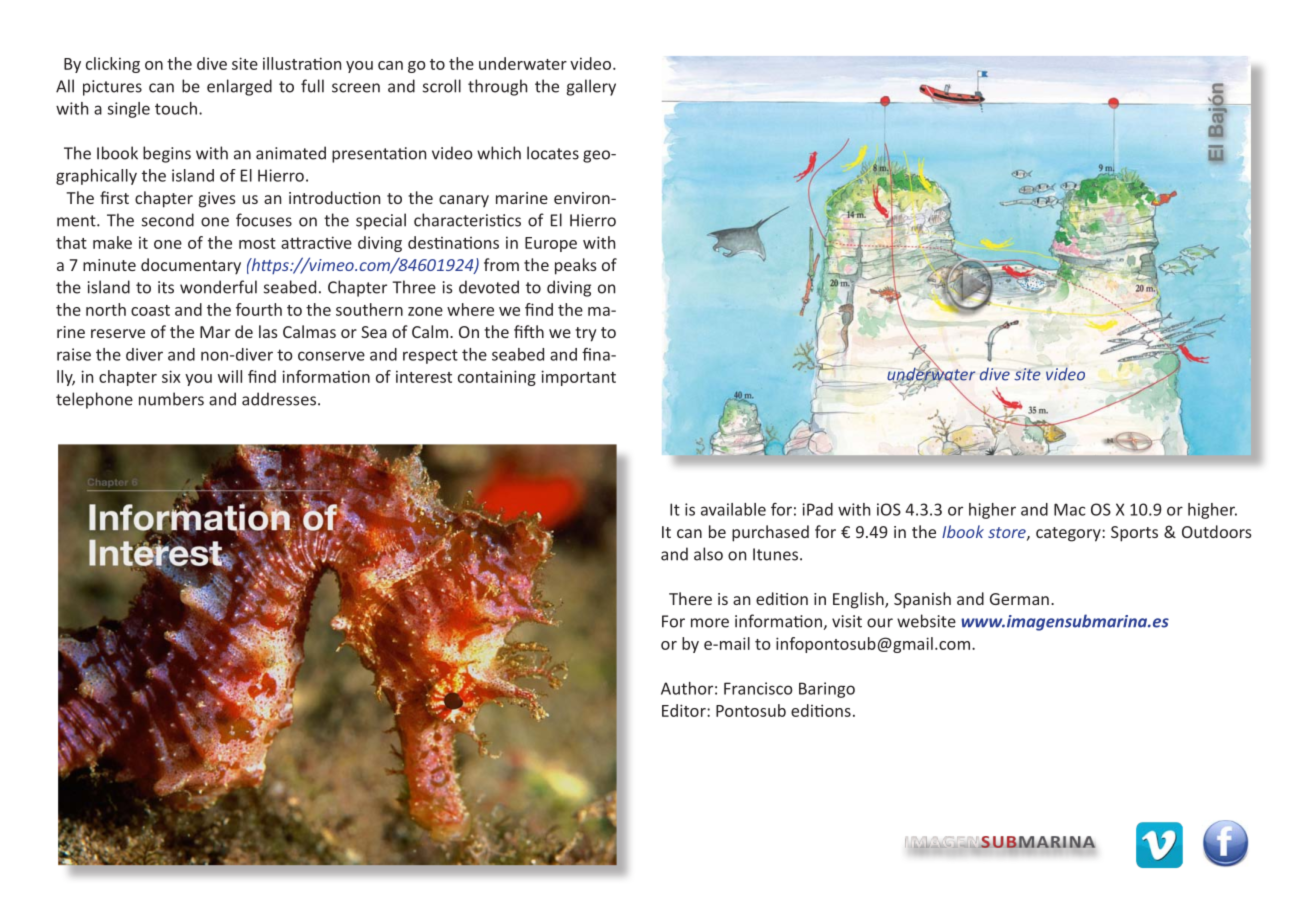 This page has height=924, width=1308. Describe the element at coordinates (553, 153) in the page. I see `locates` at that location.
